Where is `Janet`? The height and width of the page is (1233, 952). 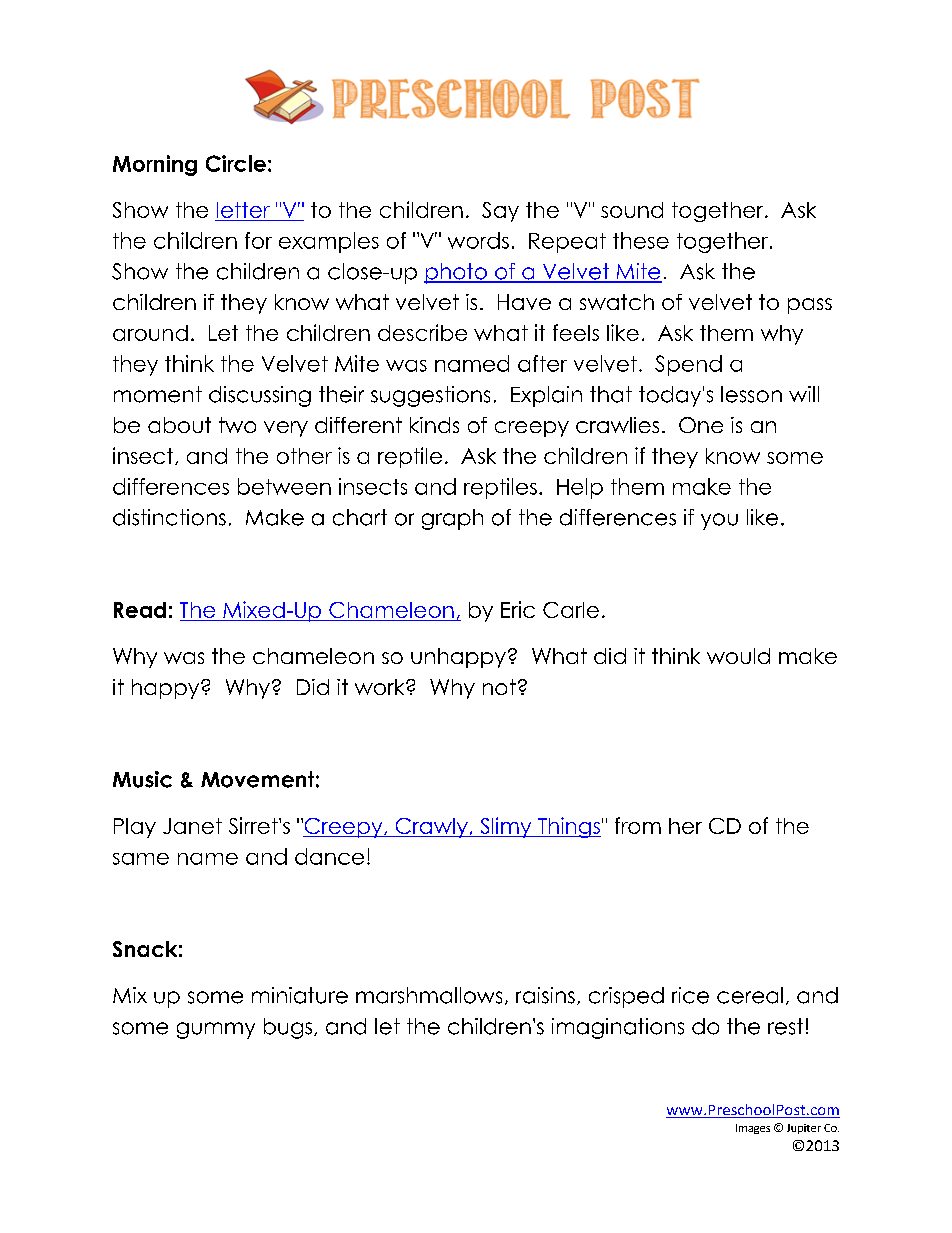
Janet is located at coordinates (192, 826).
